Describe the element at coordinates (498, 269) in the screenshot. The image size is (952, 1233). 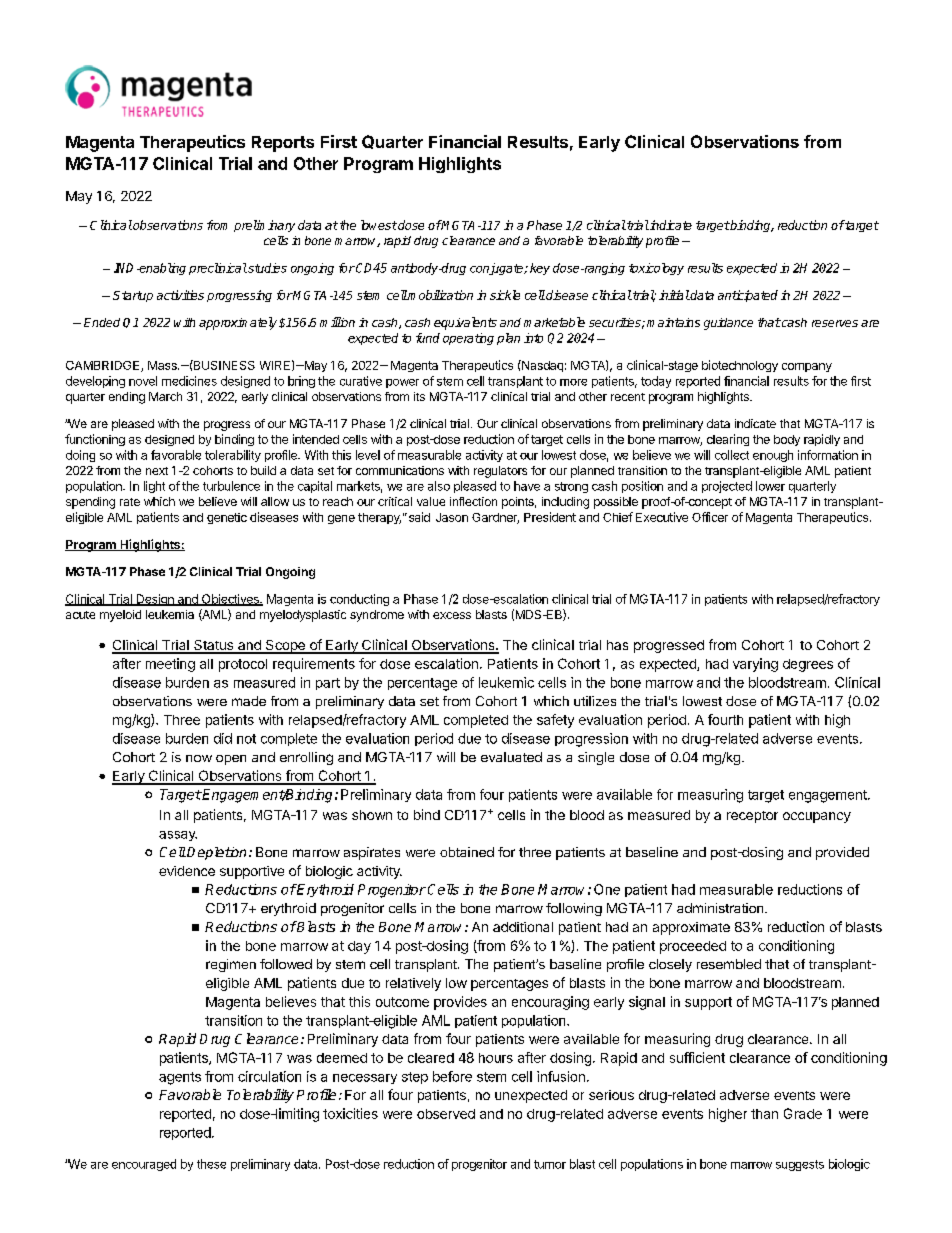
I see `conjugate` at that location.
